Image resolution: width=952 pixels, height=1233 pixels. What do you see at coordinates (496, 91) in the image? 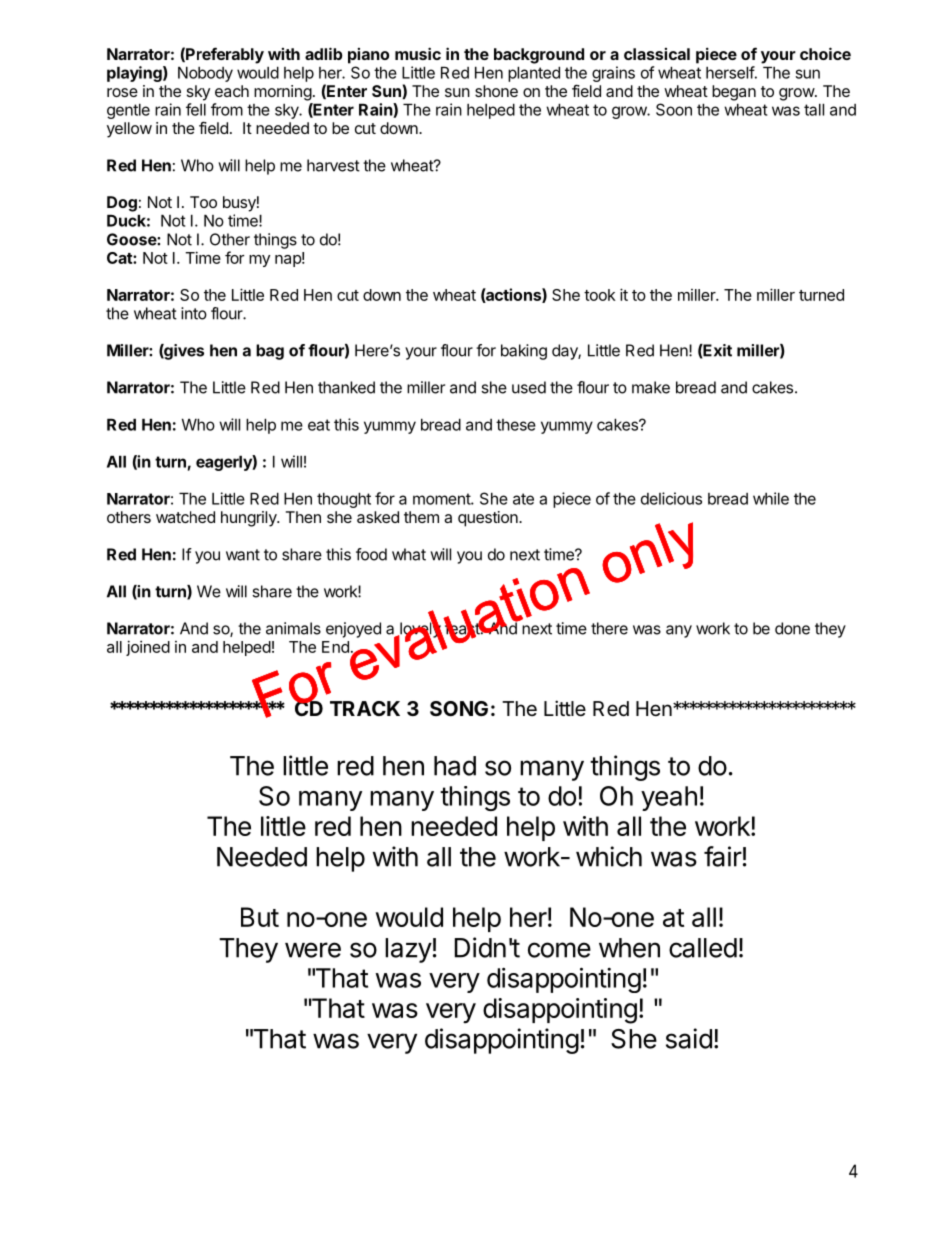
I see `shone` at bounding box center [496, 91].
